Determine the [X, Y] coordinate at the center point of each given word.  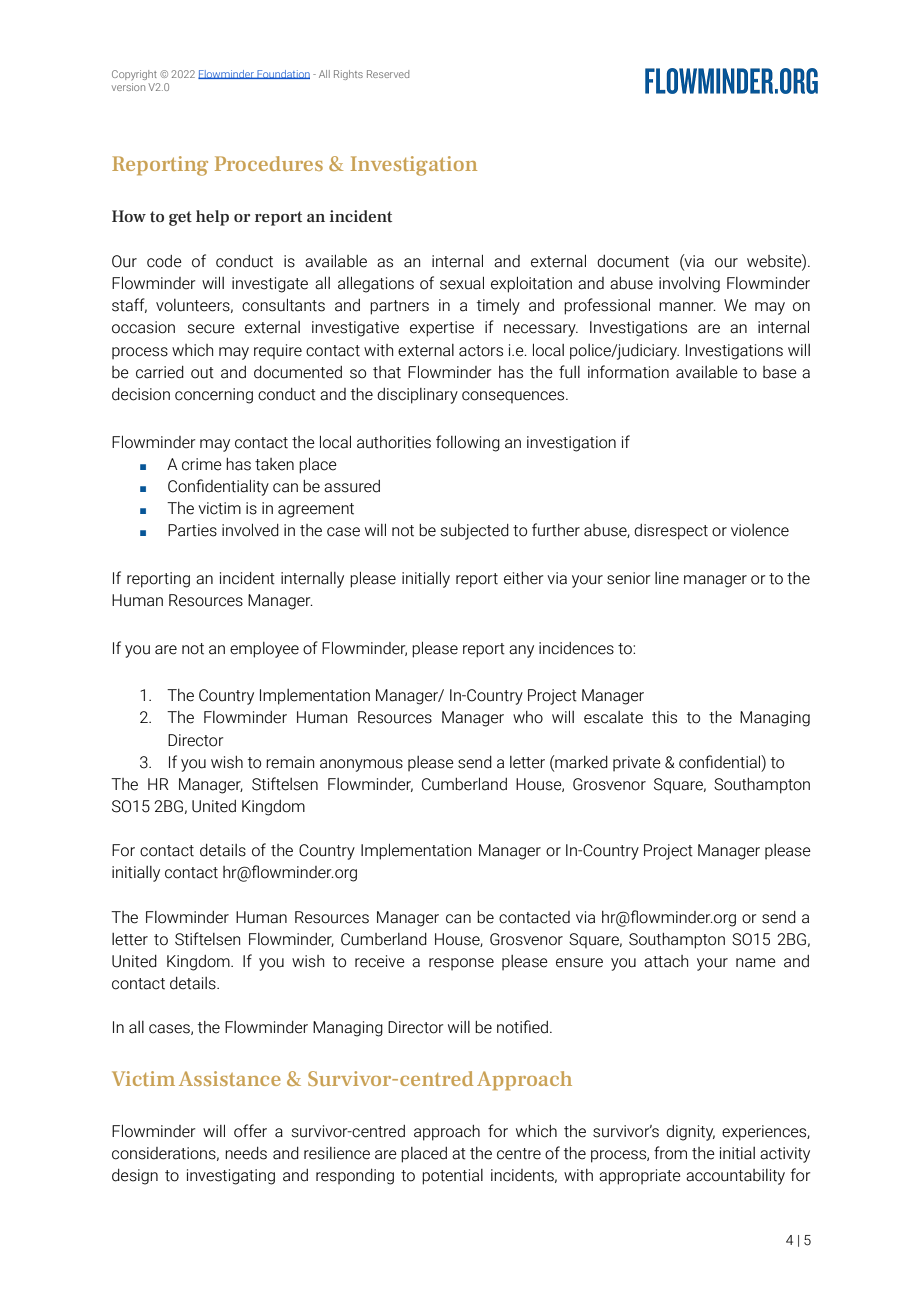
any [521, 651]
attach [666, 961]
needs [246, 1153]
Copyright [134, 75]
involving [689, 285]
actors [481, 351]
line [667, 578]
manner [687, 307]
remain [290, 762]
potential [452, 1177]
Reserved [388, 74]
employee [264, 650]
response [461, 964]
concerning [214, 396]
